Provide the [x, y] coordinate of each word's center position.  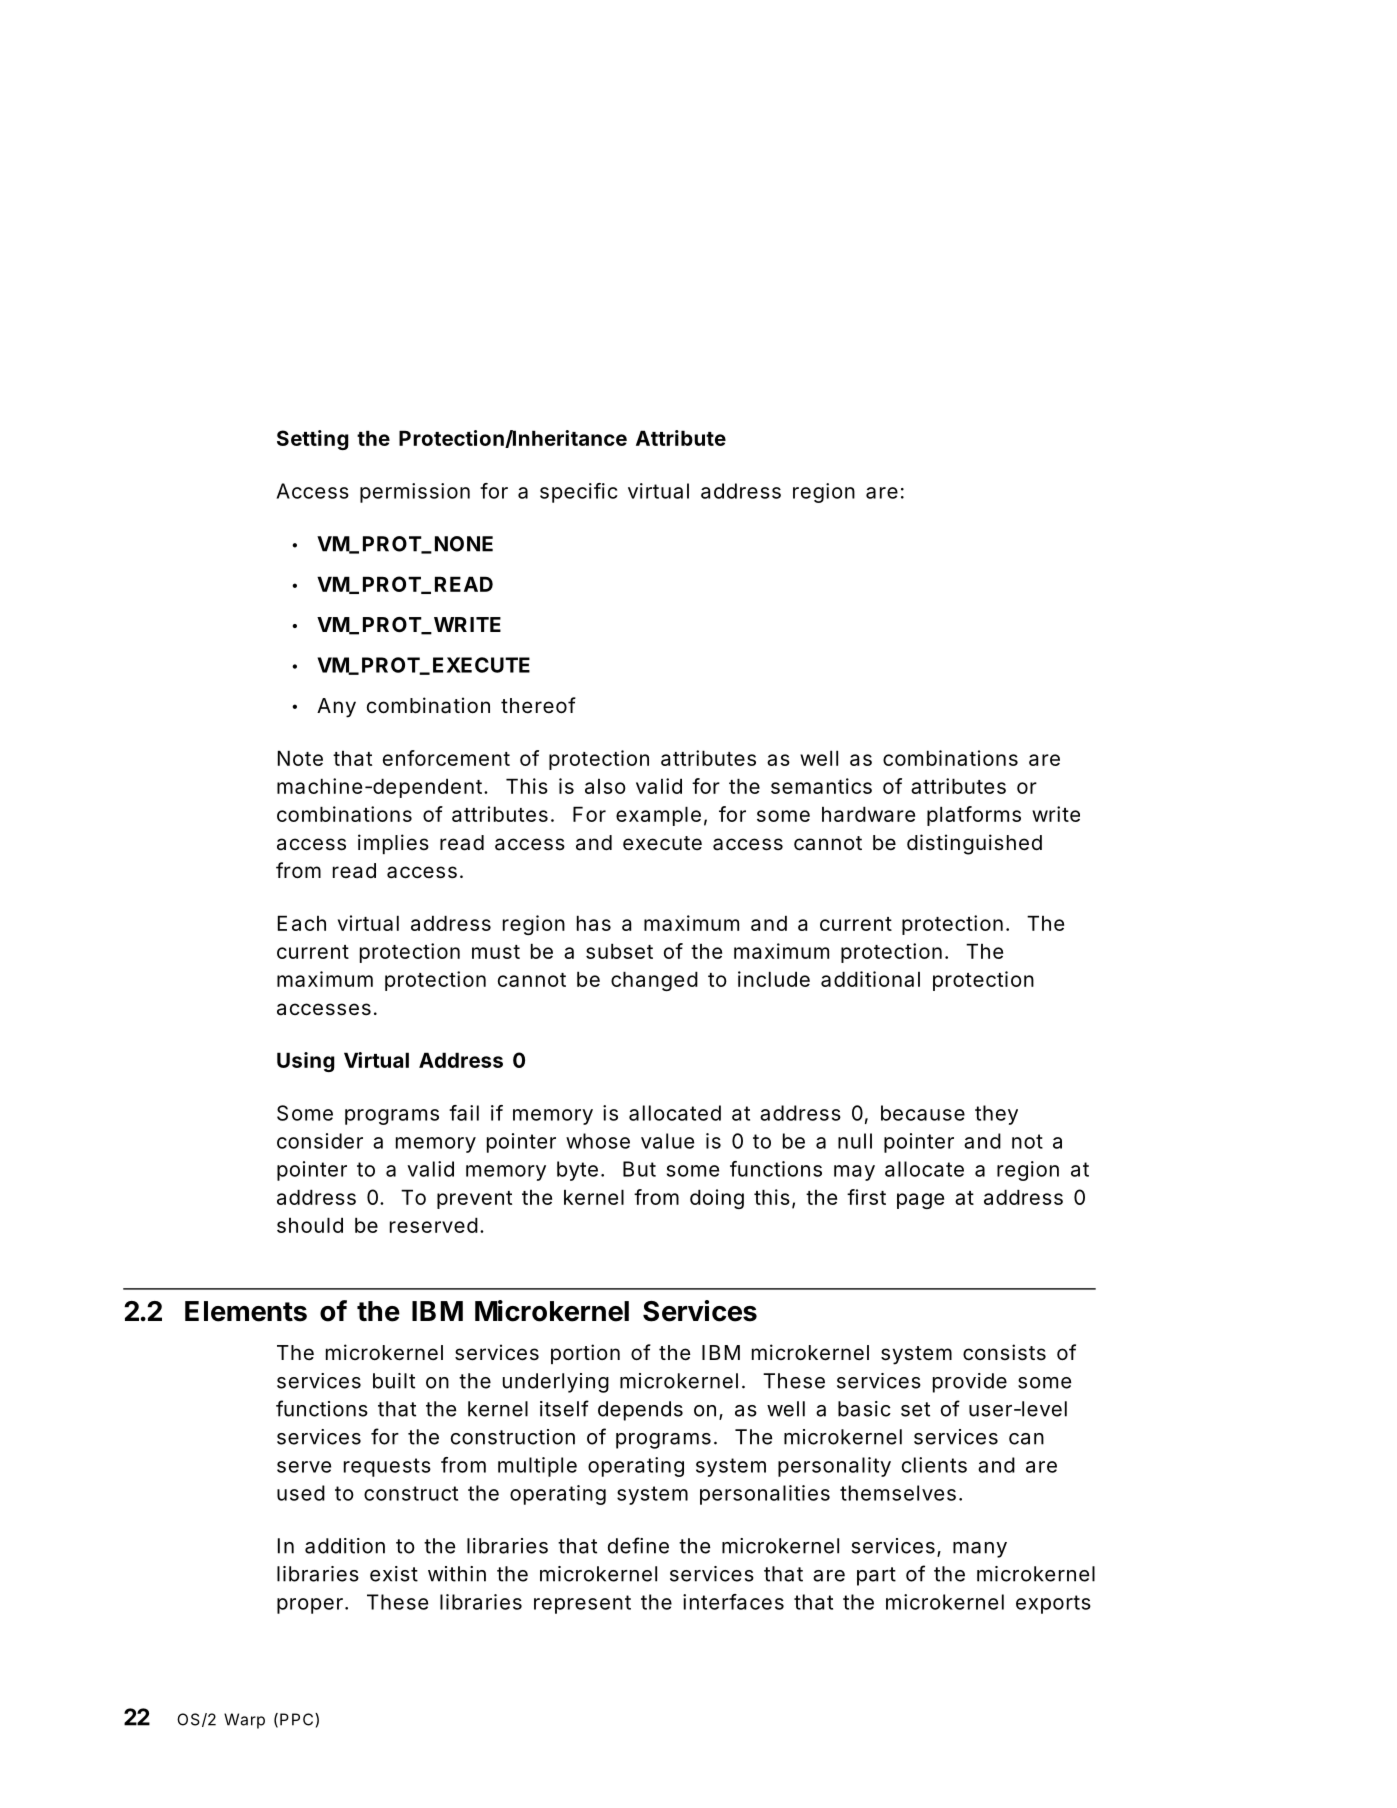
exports [1053, 1604]
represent [582, 1604]
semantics [821, 786]
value [667, 1141]
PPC [298, 1719]
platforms [974, 816]
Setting [313, 440]
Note [300, 758]
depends [640, 1411]
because [923, 1113]
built [394, 1381]
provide [970, 1383]
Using [306, 1062]
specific [579, 493]
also [605, 786]
